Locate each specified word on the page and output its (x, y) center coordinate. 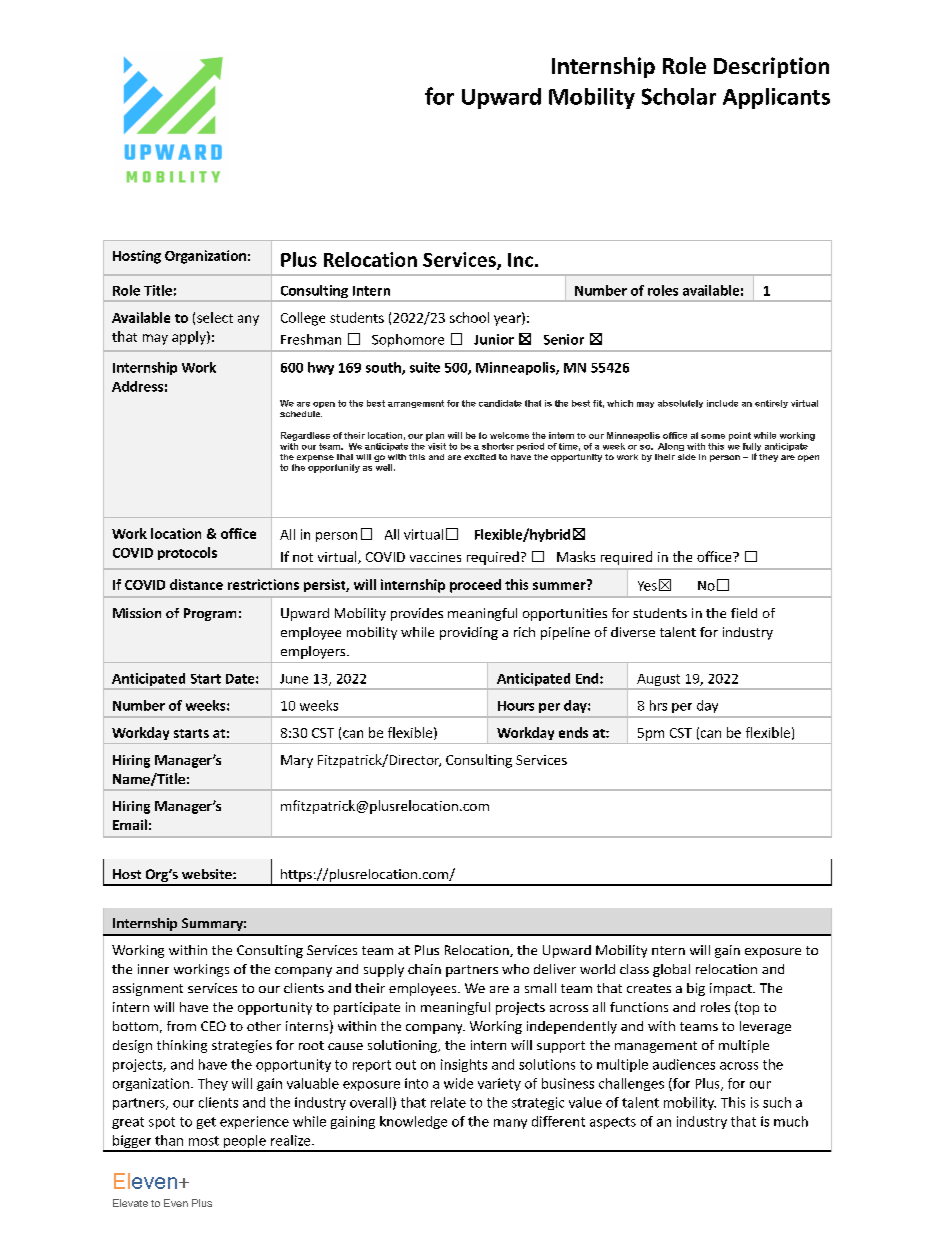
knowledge (413, 1122)
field (744, 613)
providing (469, 633)
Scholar (679, 96)
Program (210, 614)
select (215, 317)
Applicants (776, 98)
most (204, 1141)
